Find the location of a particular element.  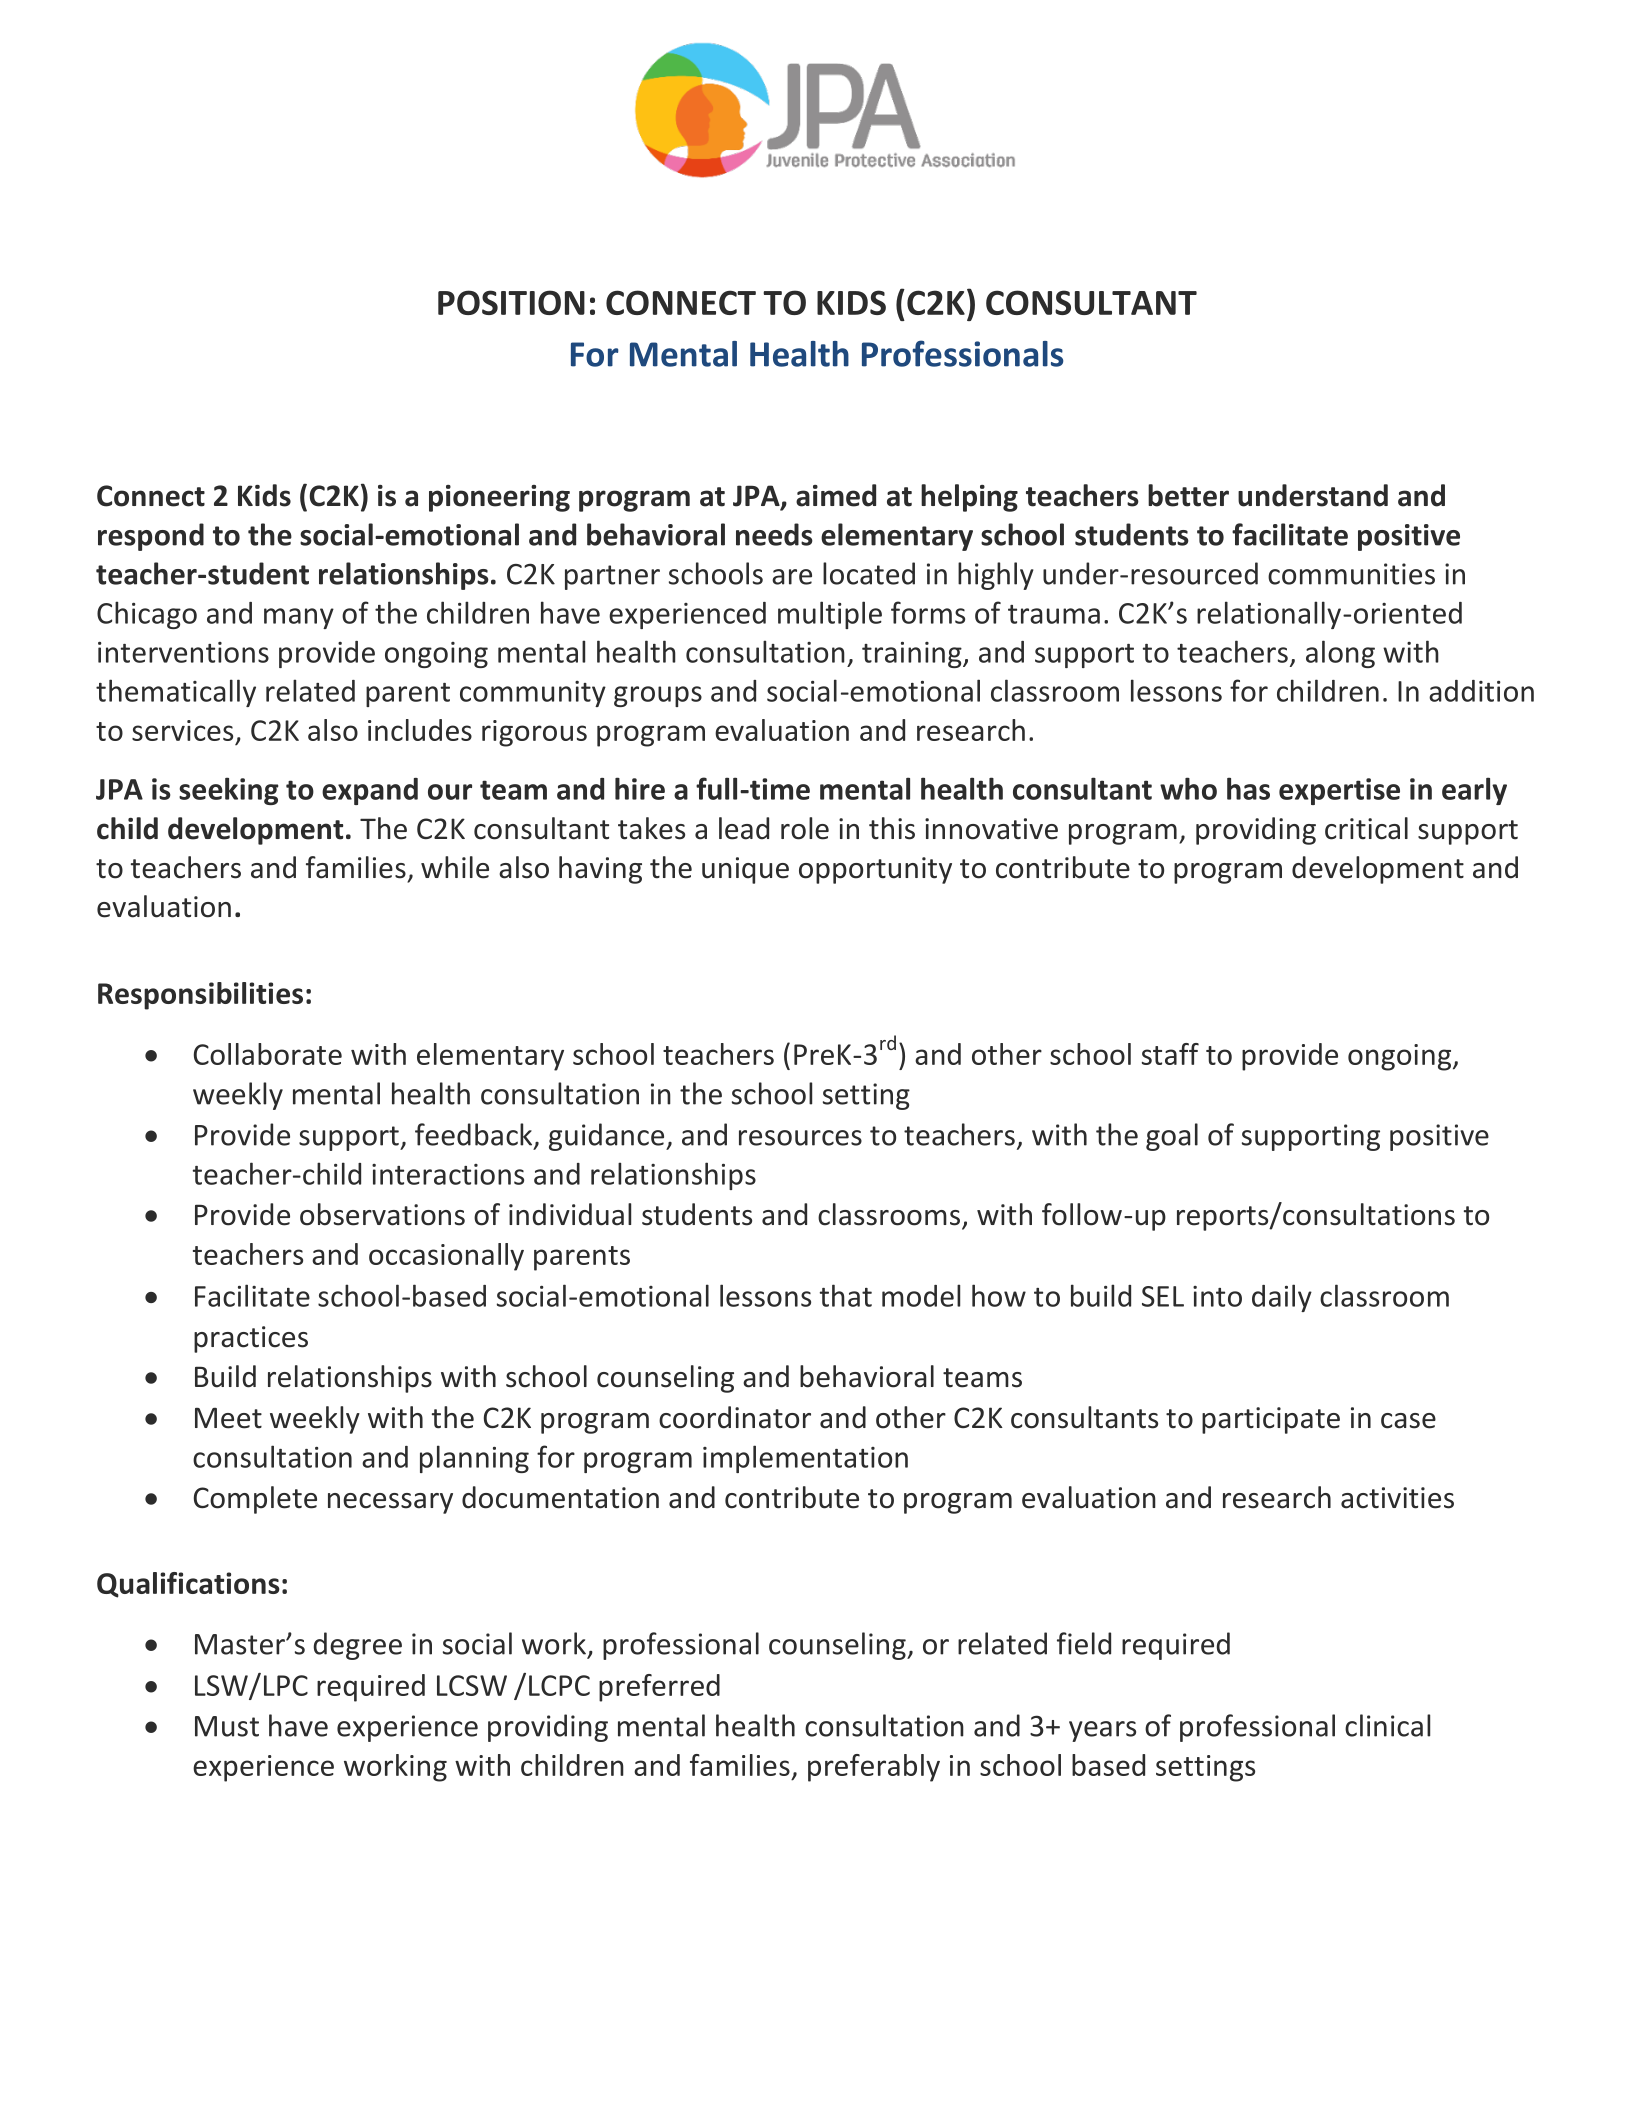

coordinator is located at coordinates (735, 1417).
